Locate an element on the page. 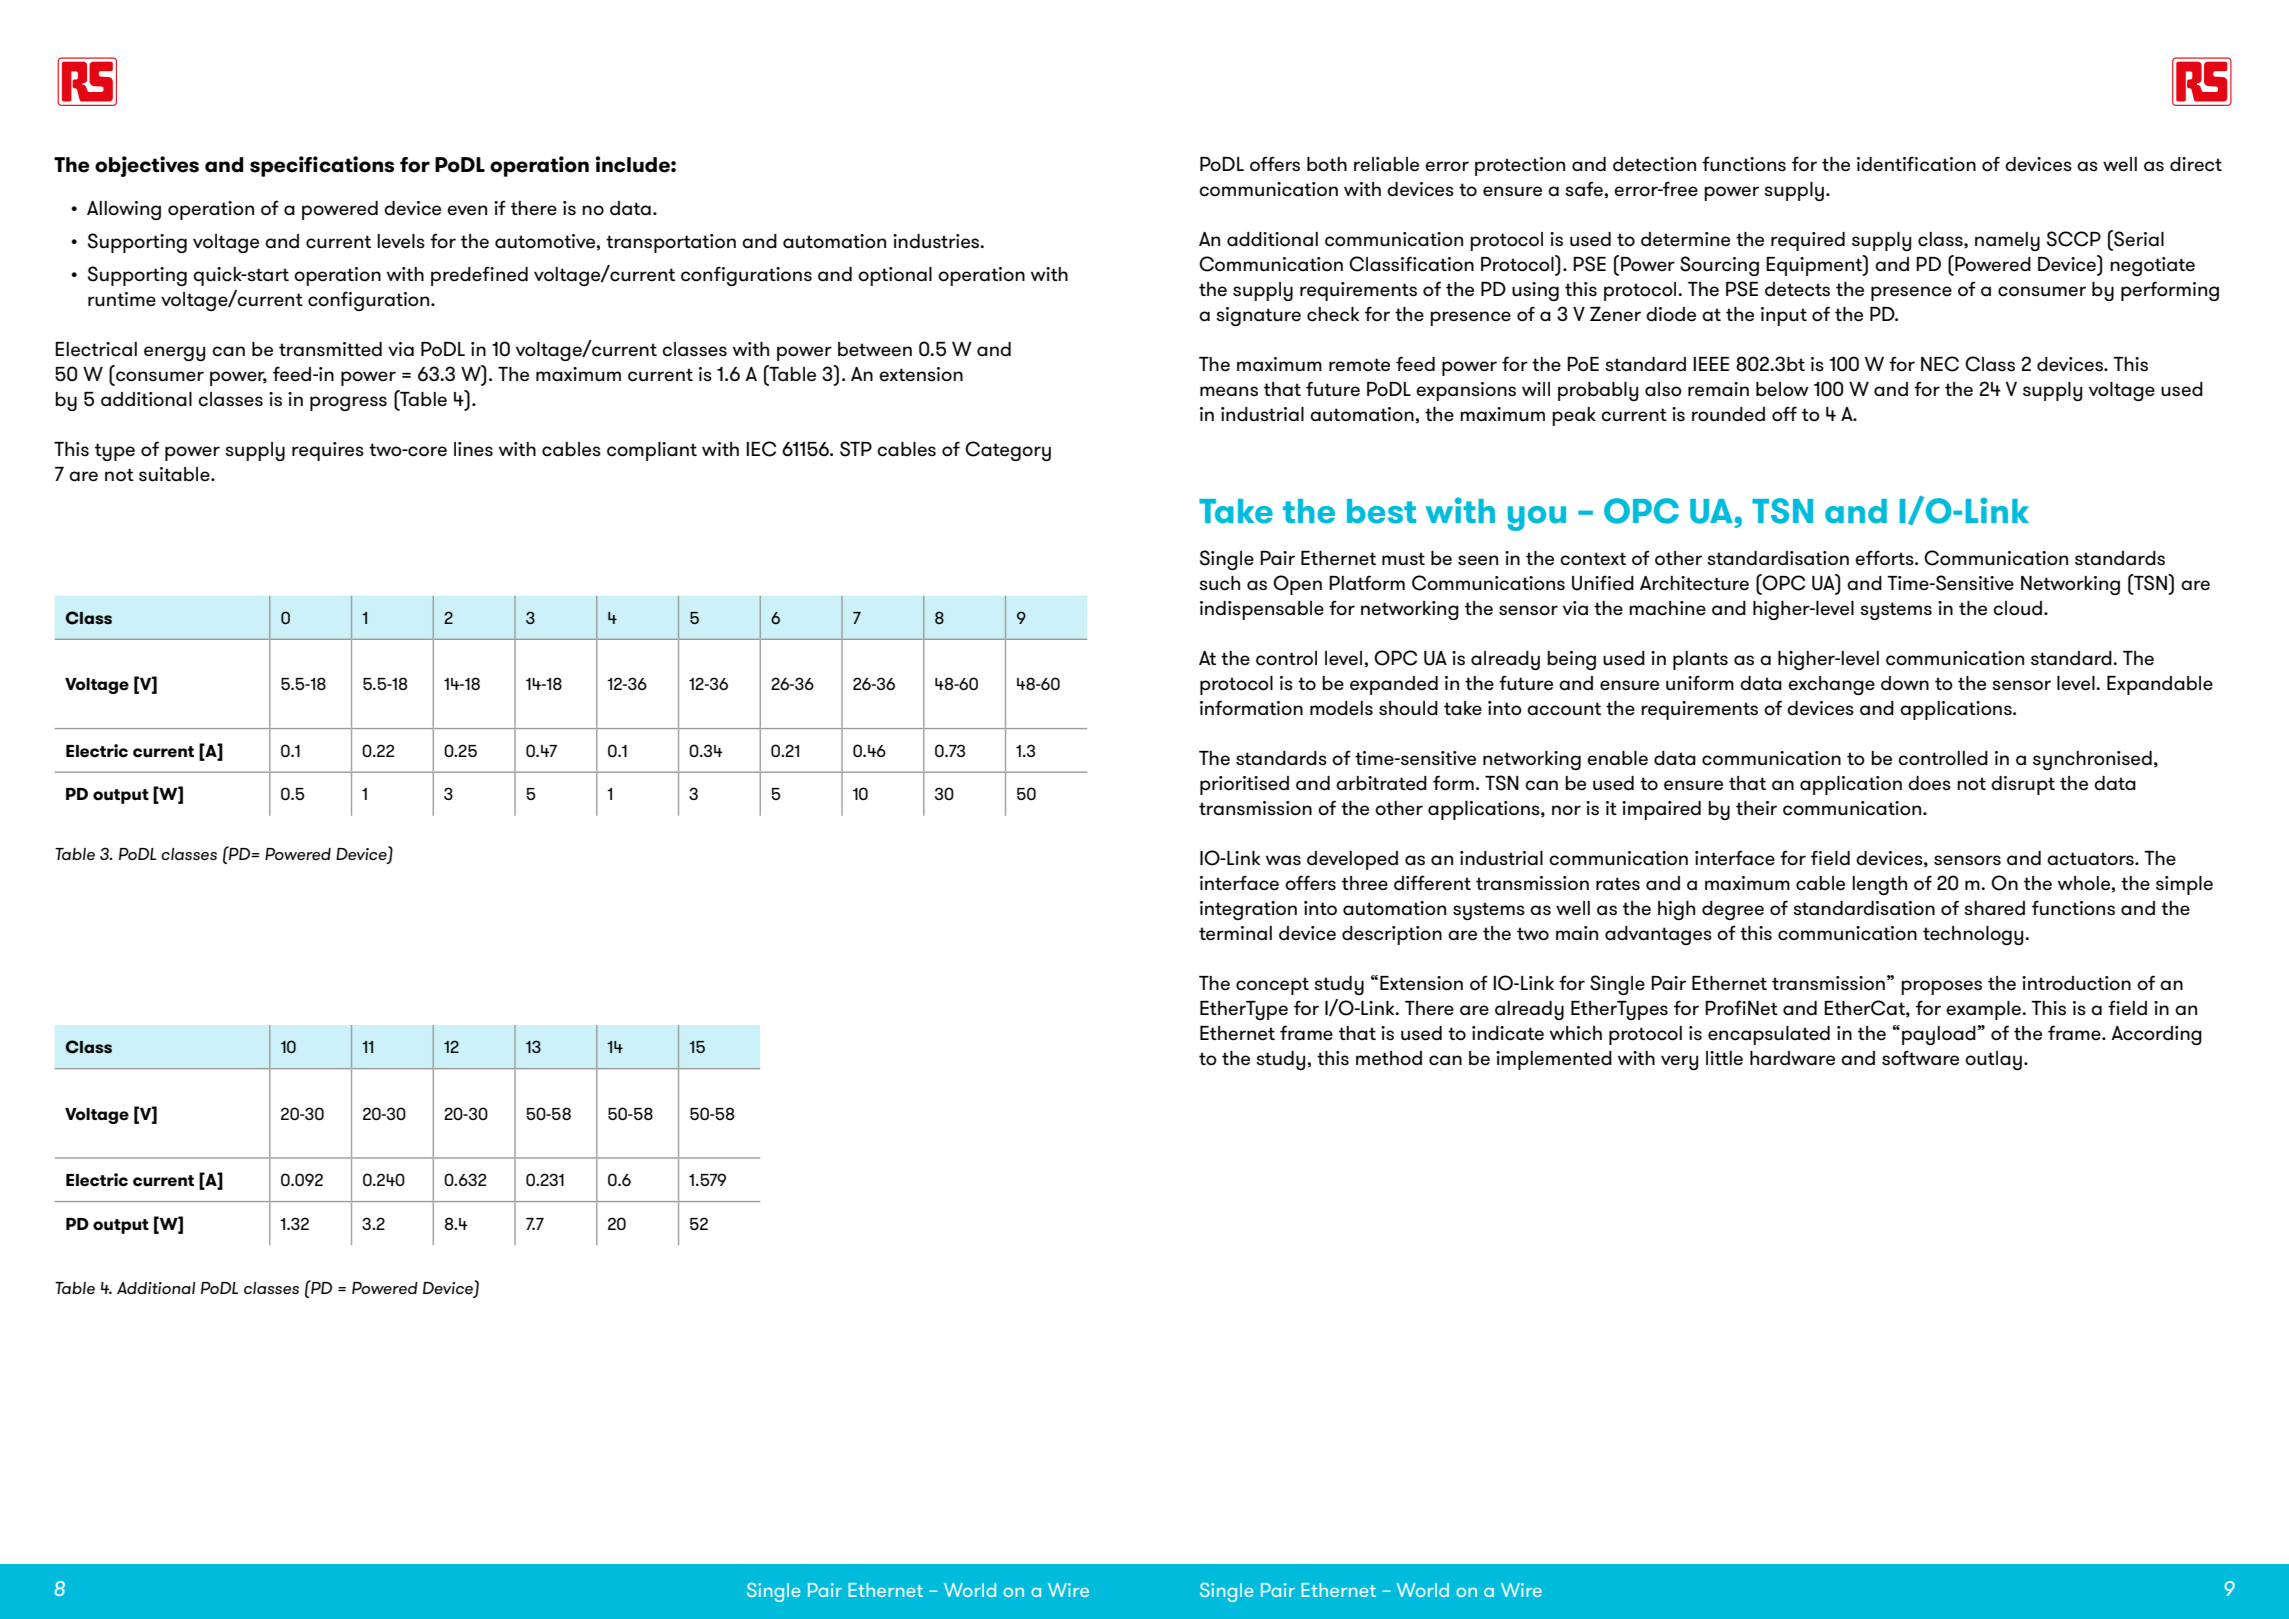 The image size is (2289, 1619). specifications is located at coordinates (322, 166).
